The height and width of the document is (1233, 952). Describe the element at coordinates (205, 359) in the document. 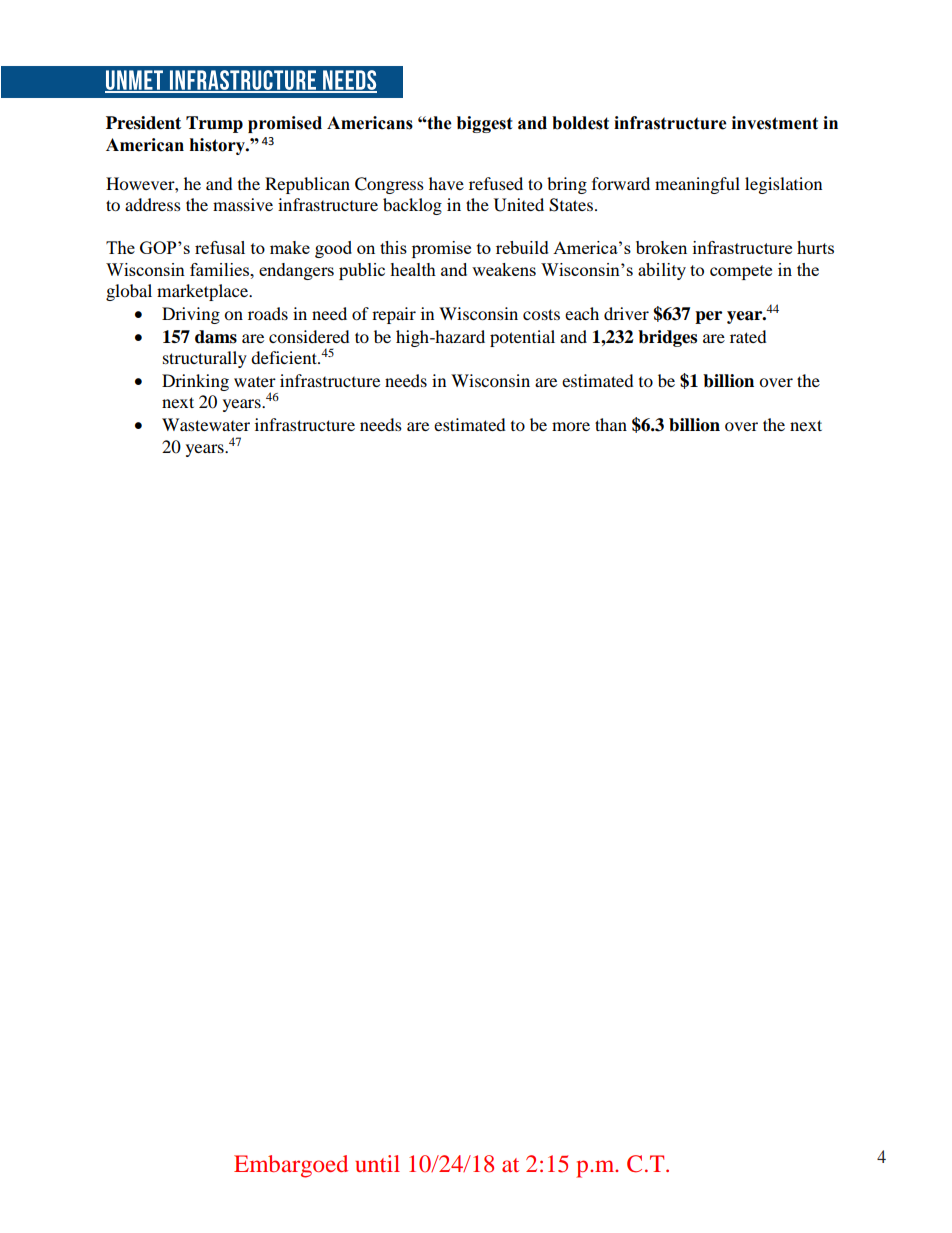

I see `structurally` at that location.
